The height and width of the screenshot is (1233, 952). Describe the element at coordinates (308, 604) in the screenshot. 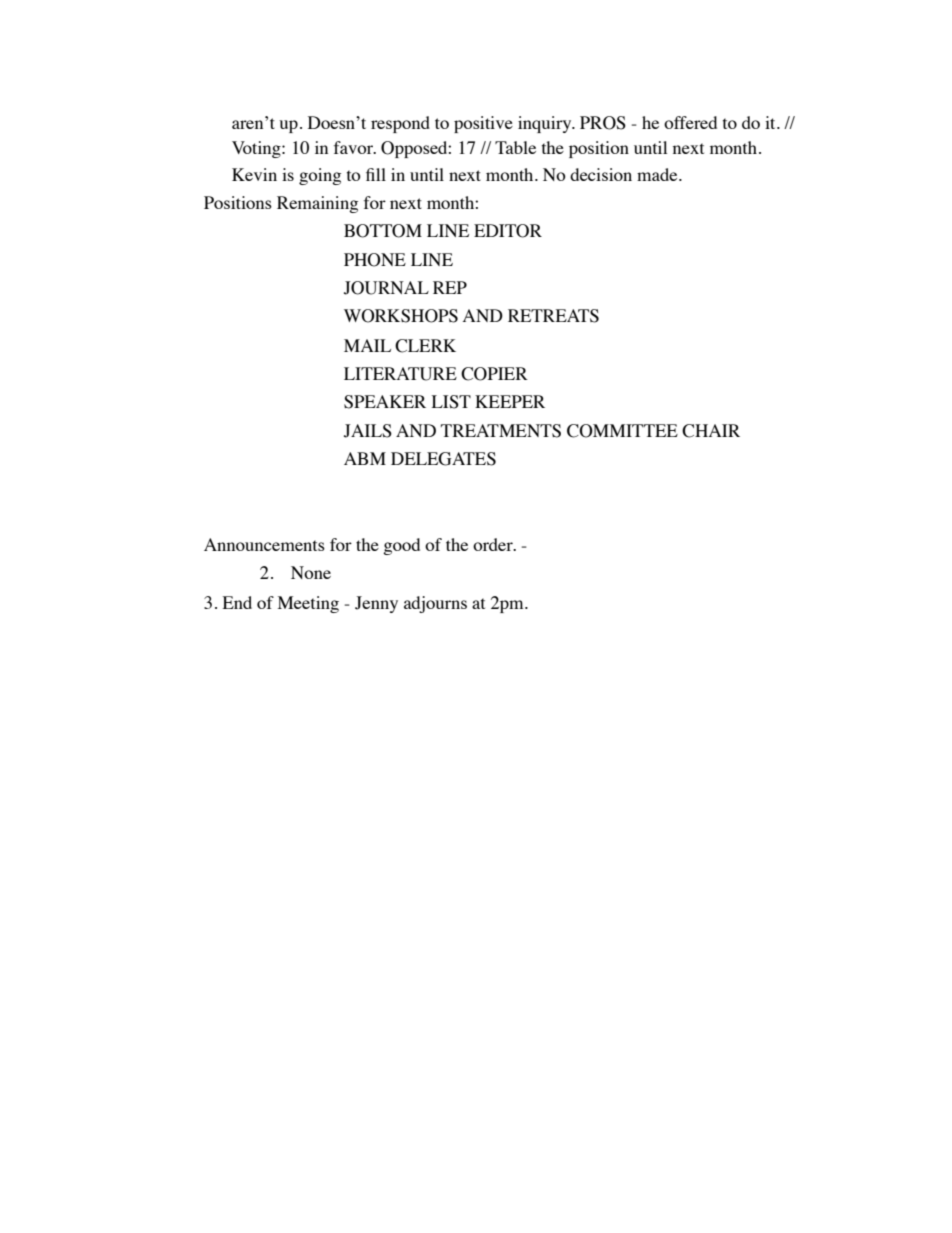

I see `Meeting` at that location.
